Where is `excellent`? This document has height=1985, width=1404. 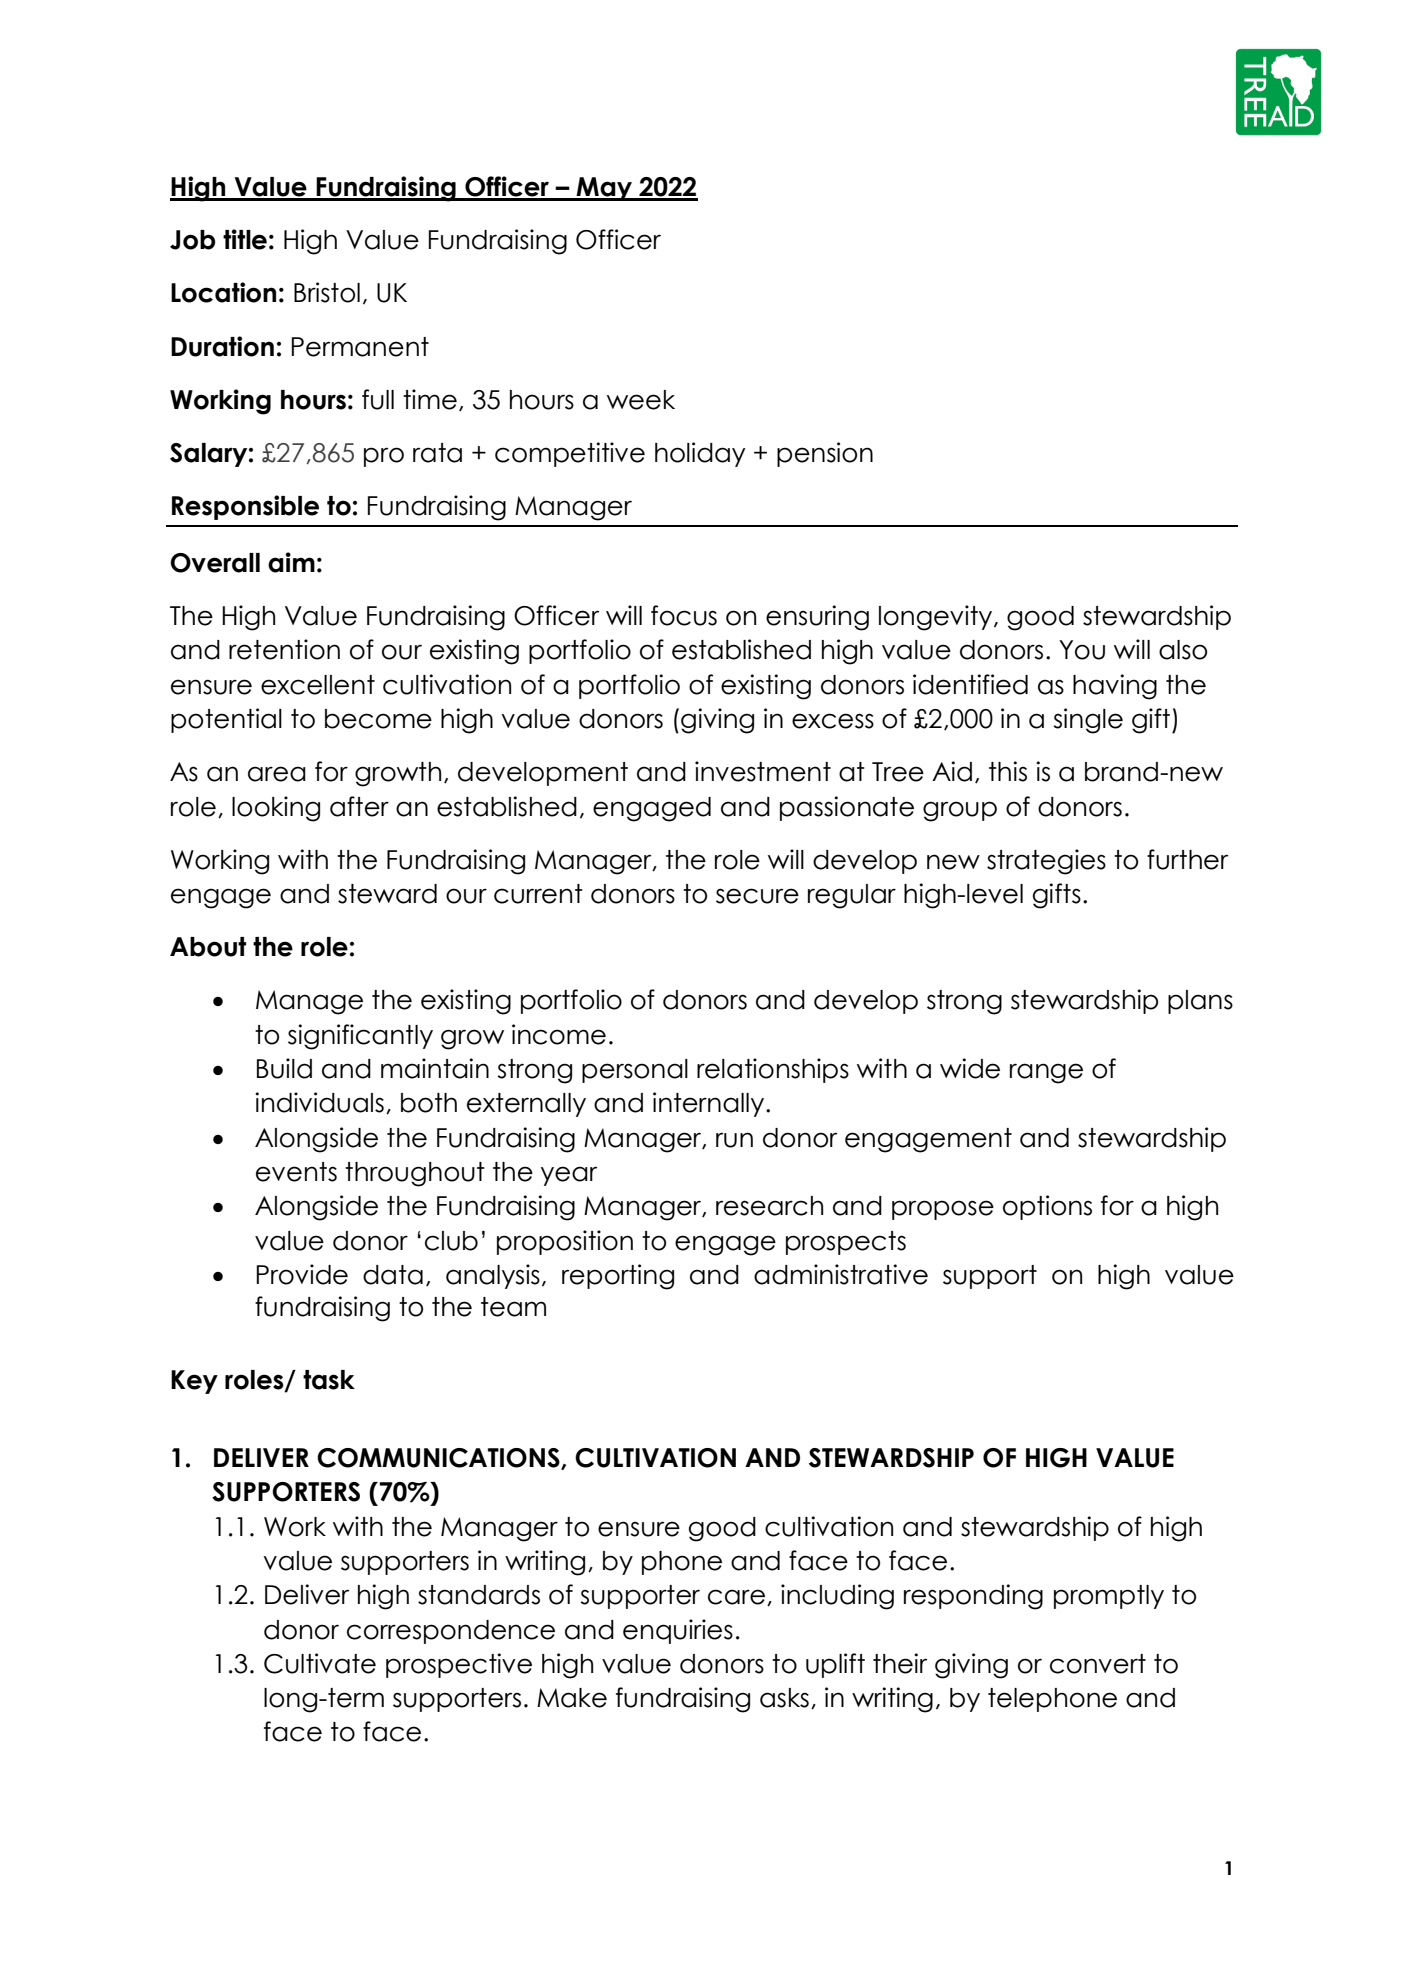
excellent is located at coordinates (318, 685).
